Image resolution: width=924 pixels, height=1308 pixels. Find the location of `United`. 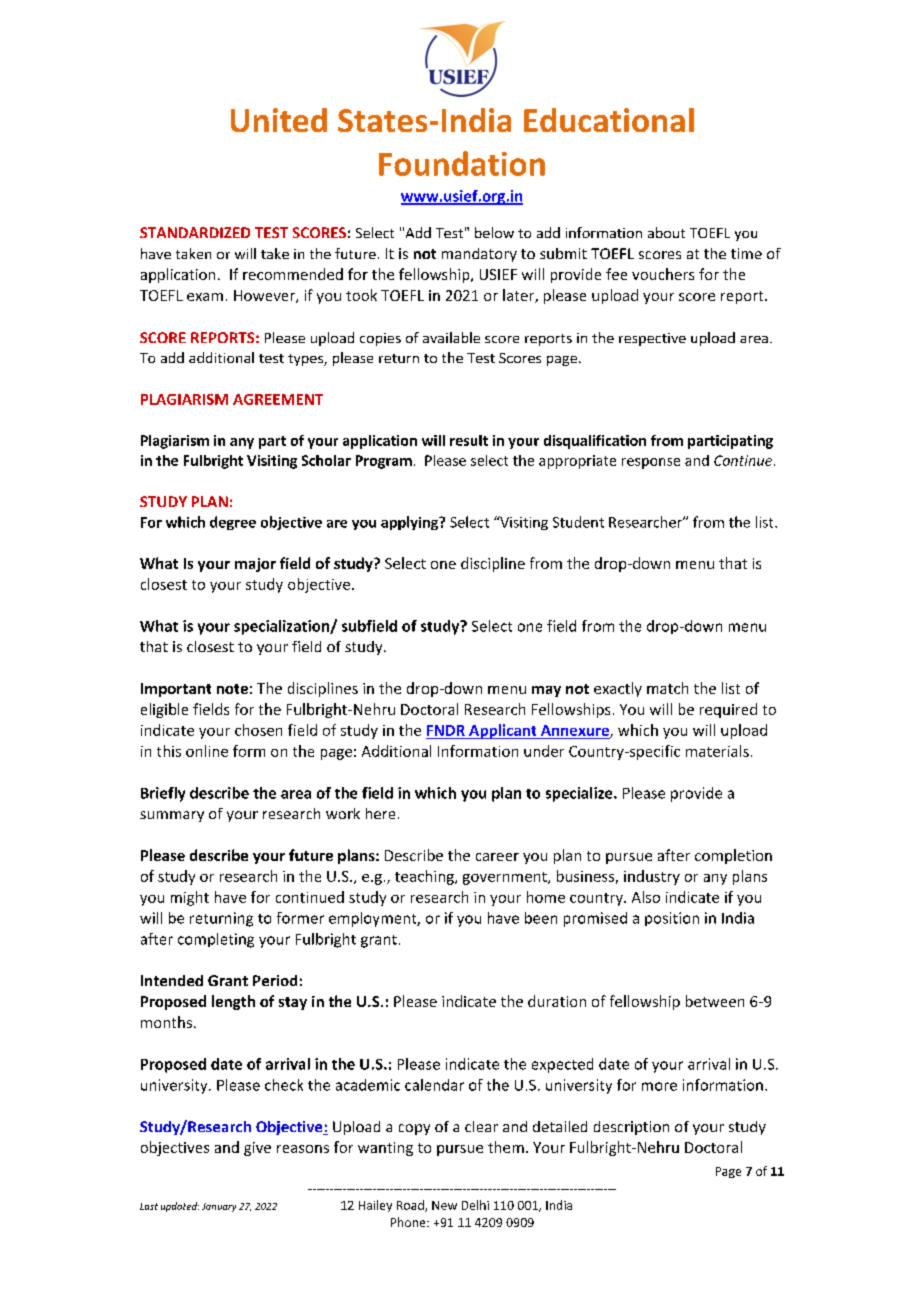

United is located at coordinates (279, 120).
